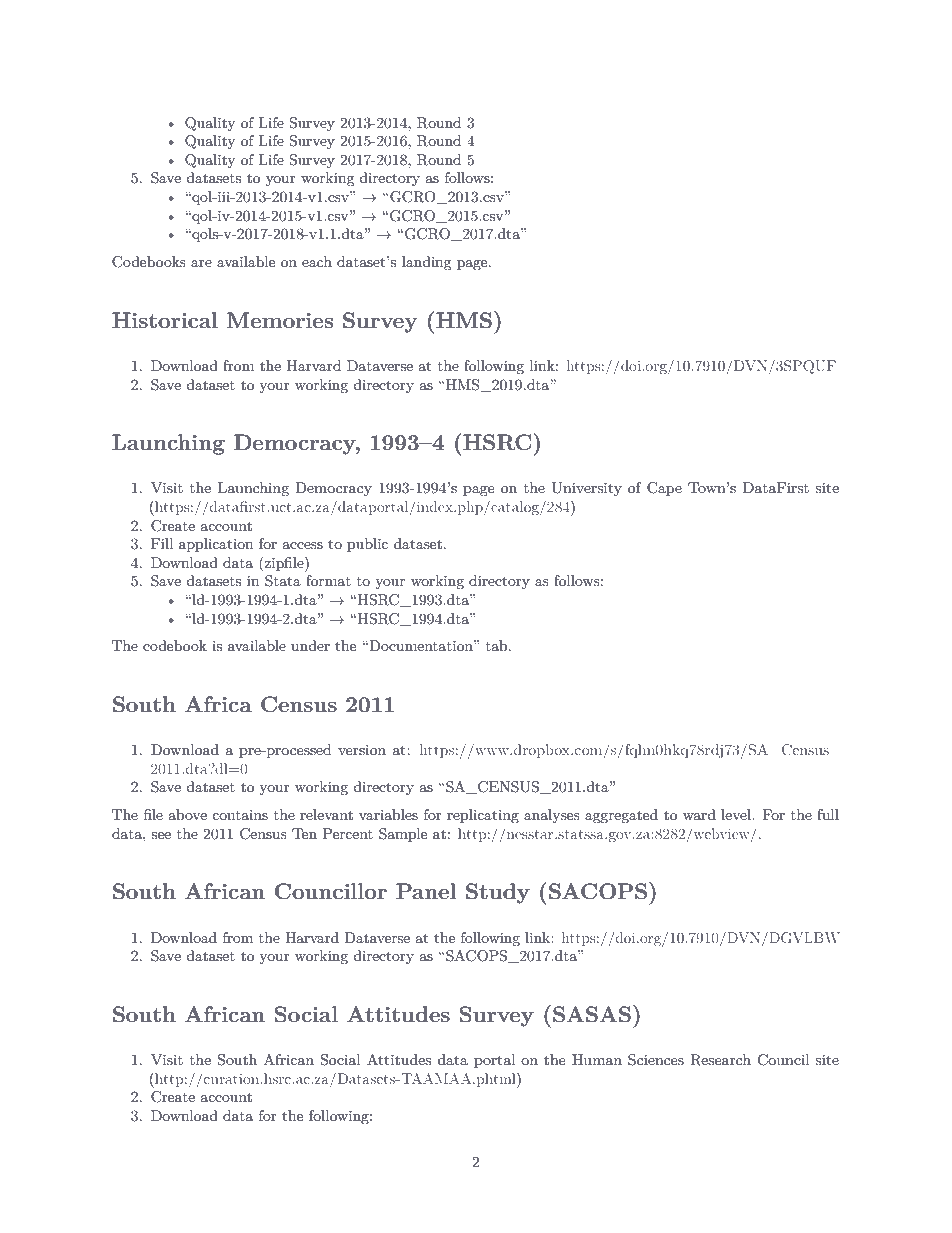  Describe the element at coordinates (421, 645) in the screenshot. I see `Documentation` at that location.
